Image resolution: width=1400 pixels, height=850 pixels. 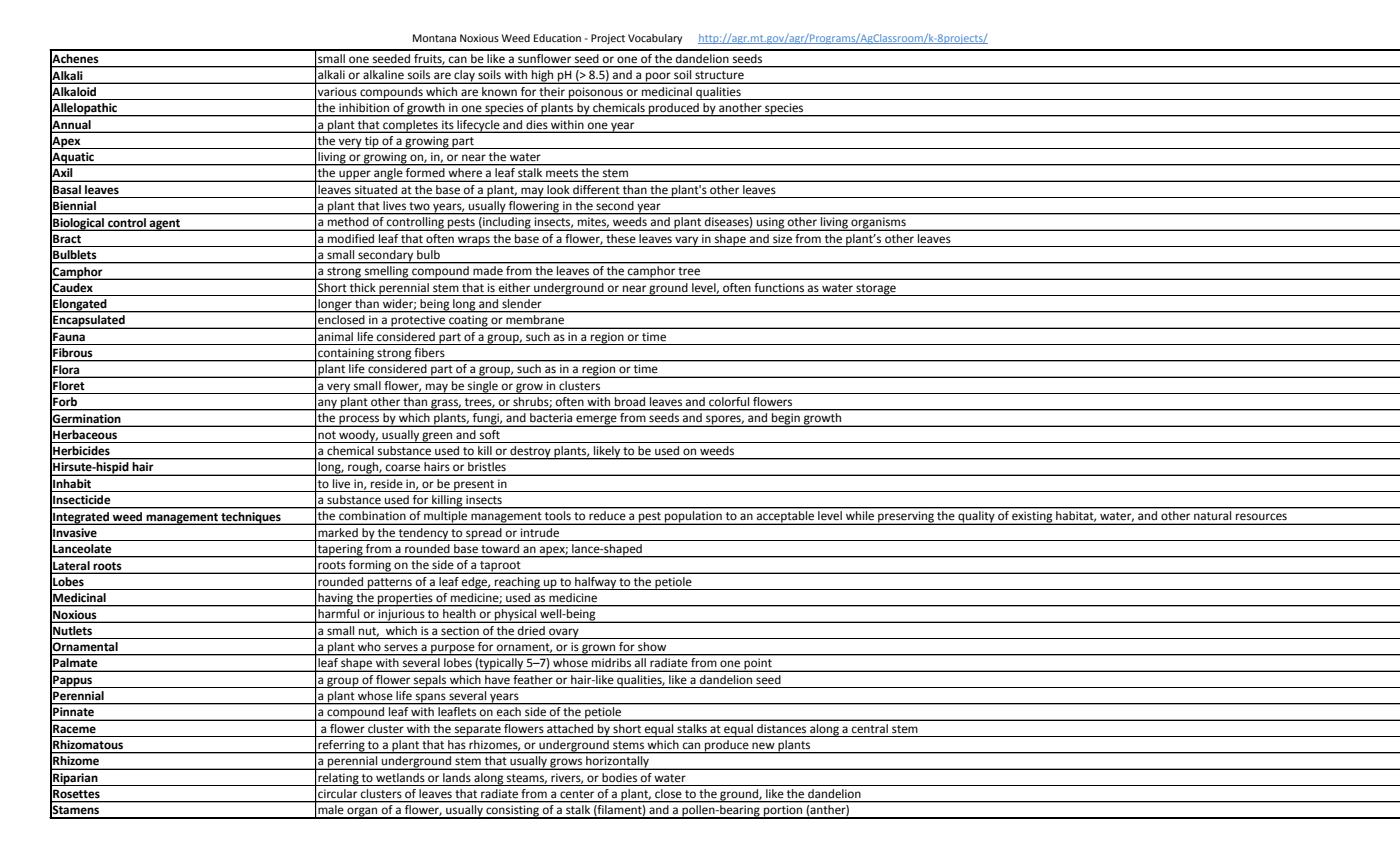 What do you see at coordinates (783, 812) in the screenshot?
I see `portion` at bounding box center [783, 812].
